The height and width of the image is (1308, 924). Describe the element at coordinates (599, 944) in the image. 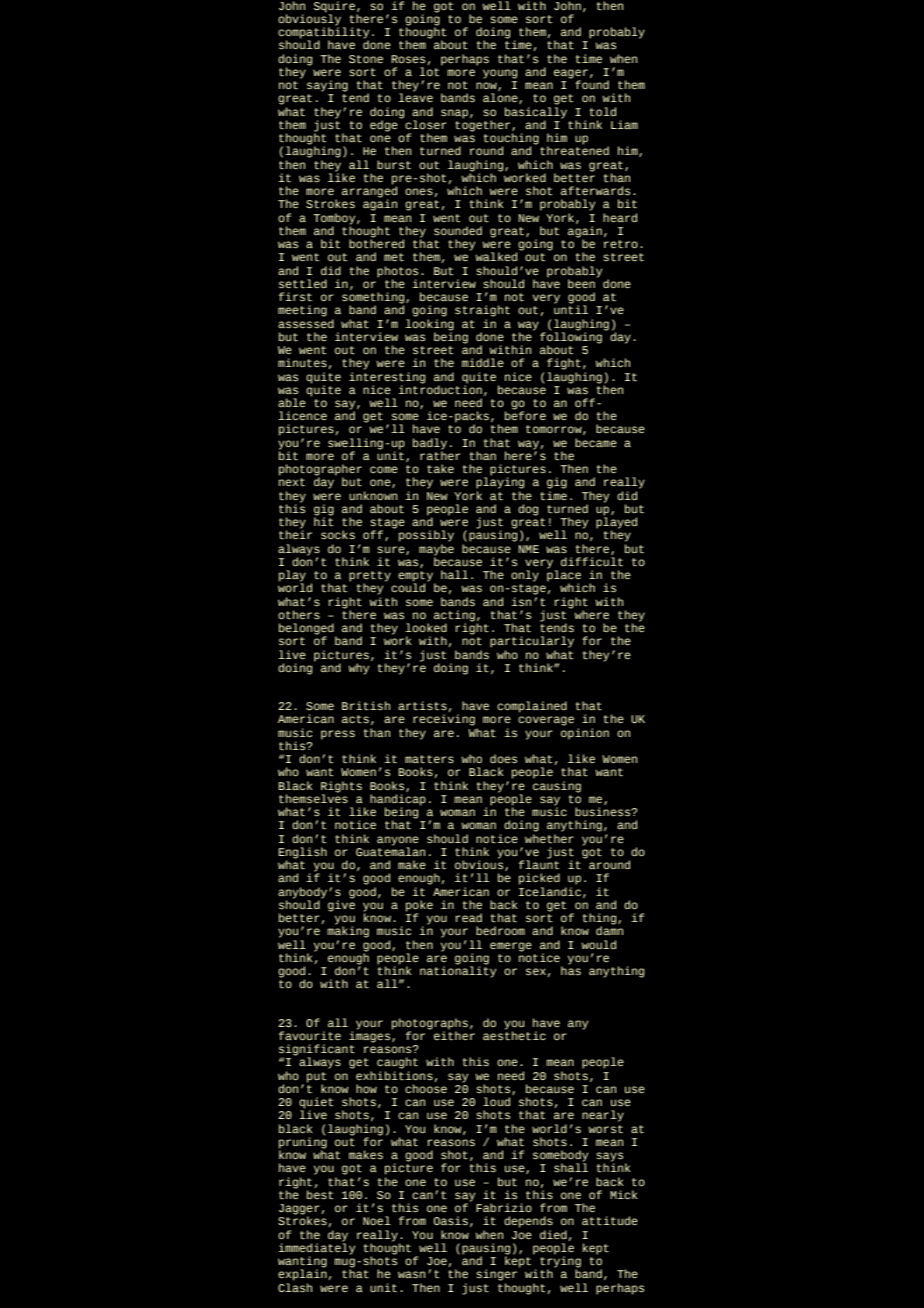

I see `would` at that location.
